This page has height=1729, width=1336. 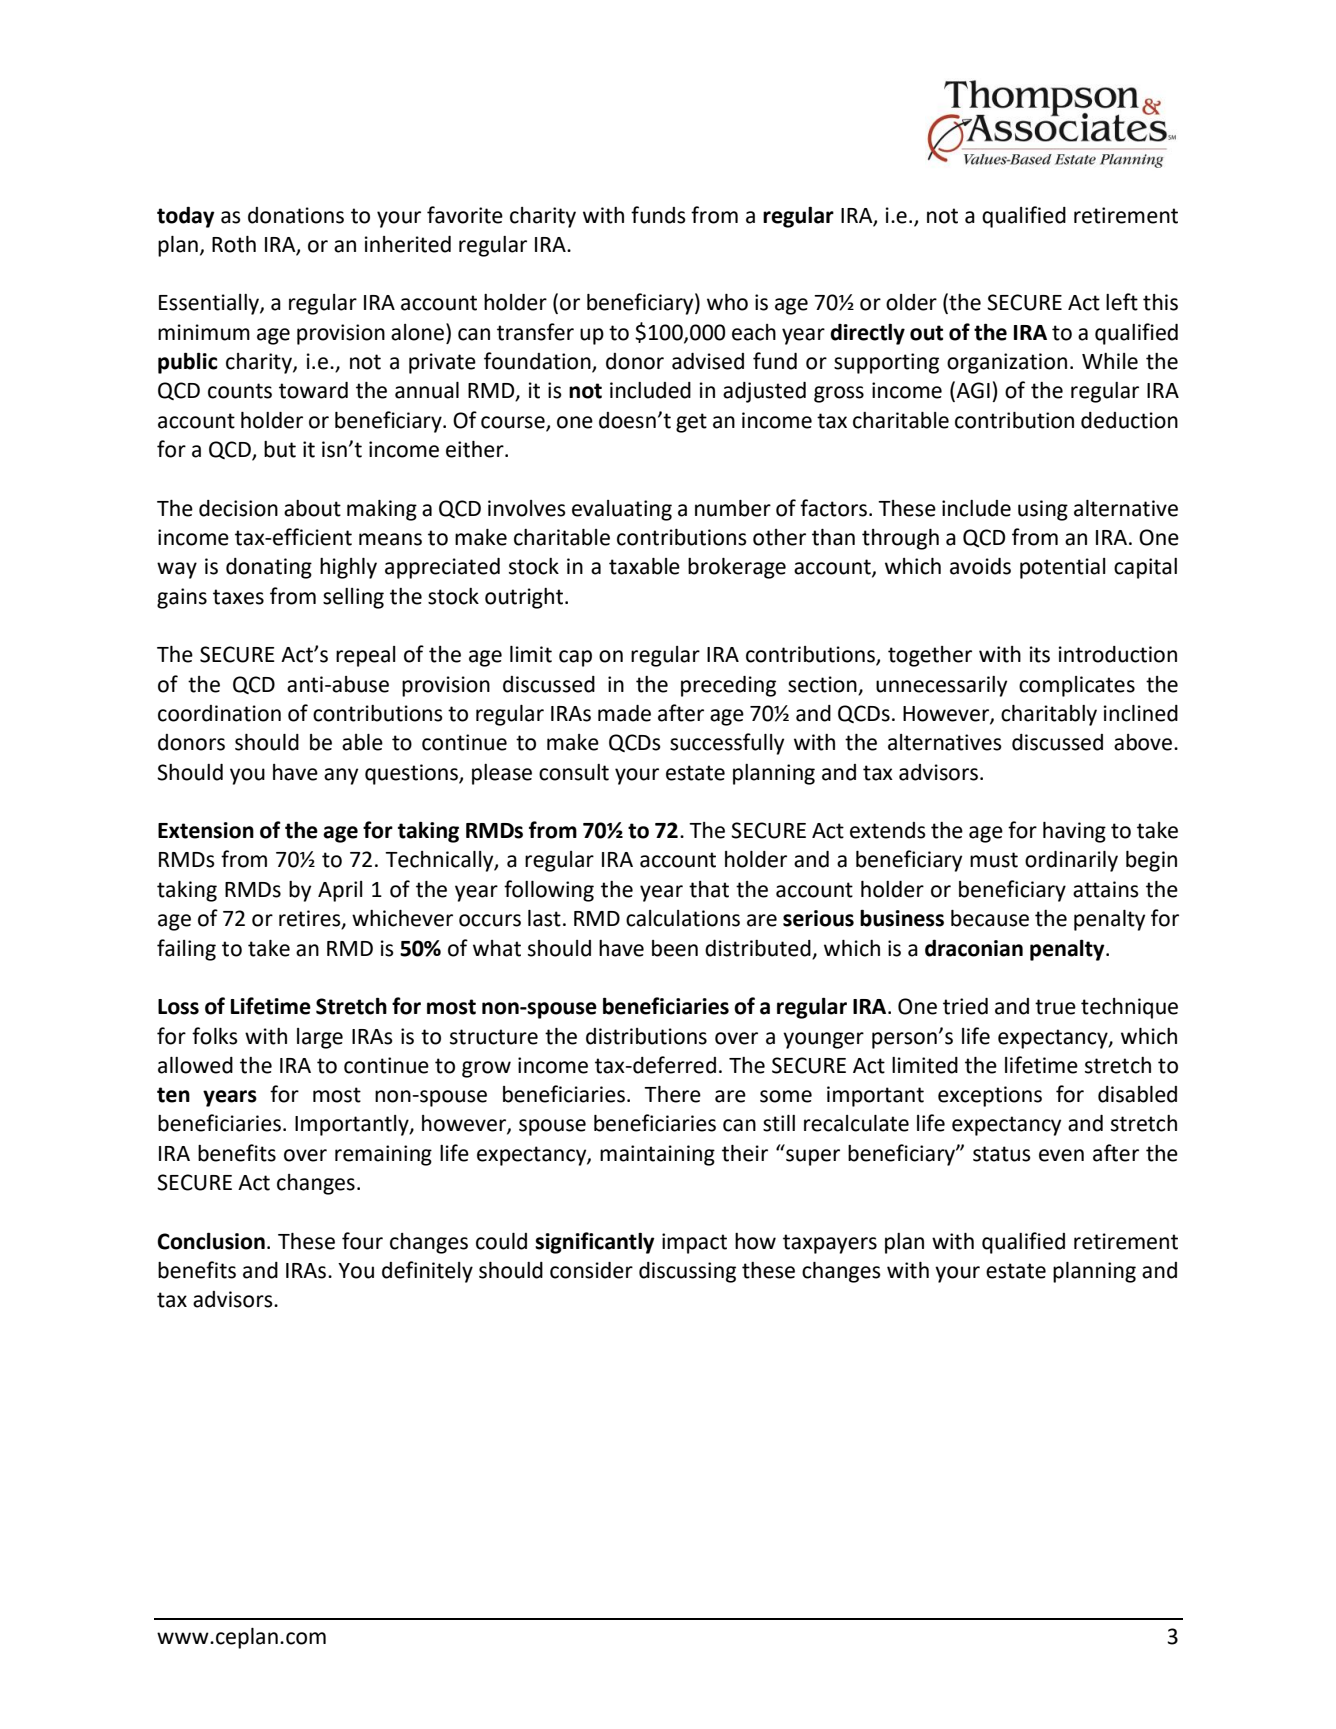 I want to click on impact, so click(x=694, y=1243).
